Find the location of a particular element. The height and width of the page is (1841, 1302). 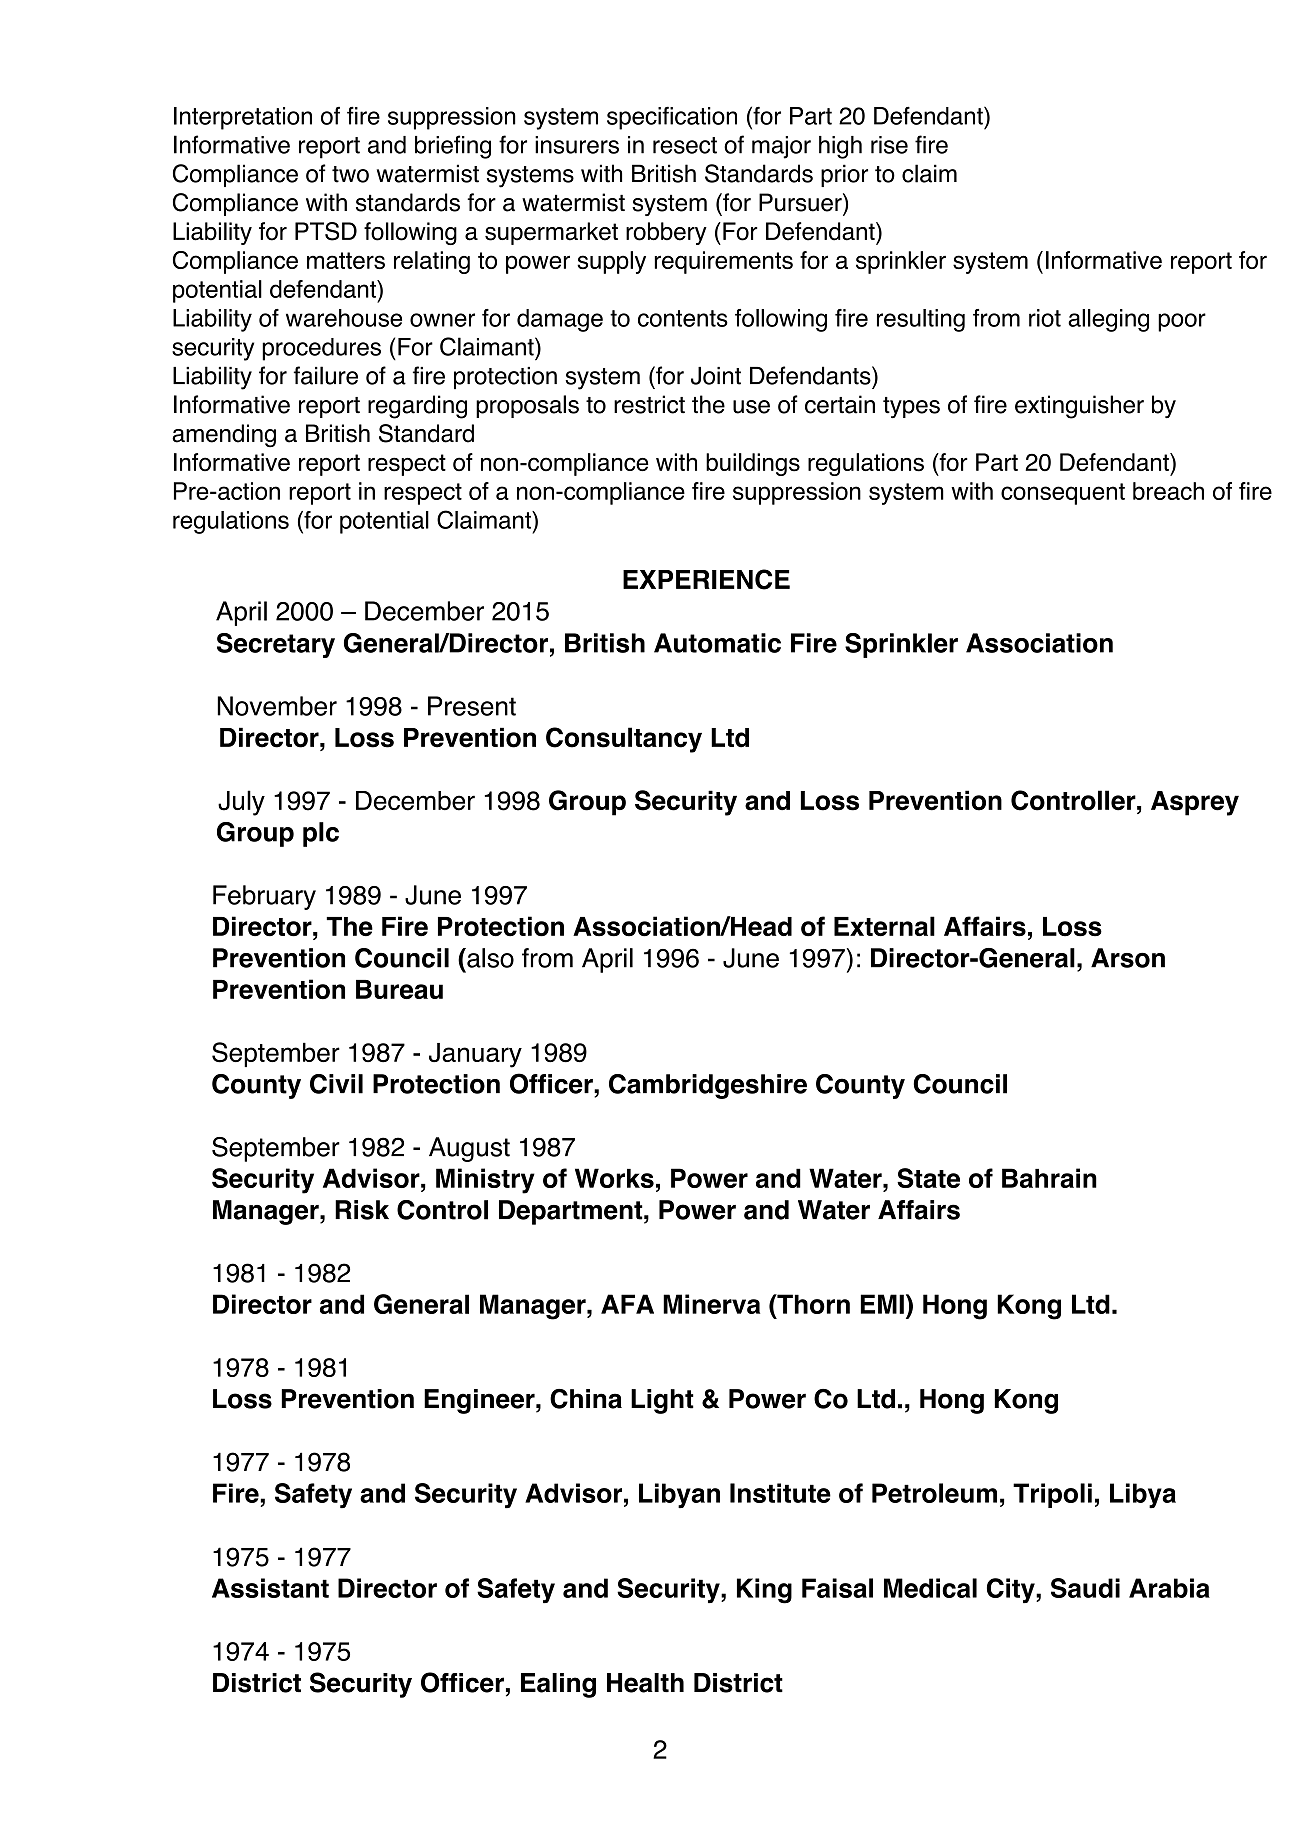

Bahrain is located at coordinates (1049, 1178).
